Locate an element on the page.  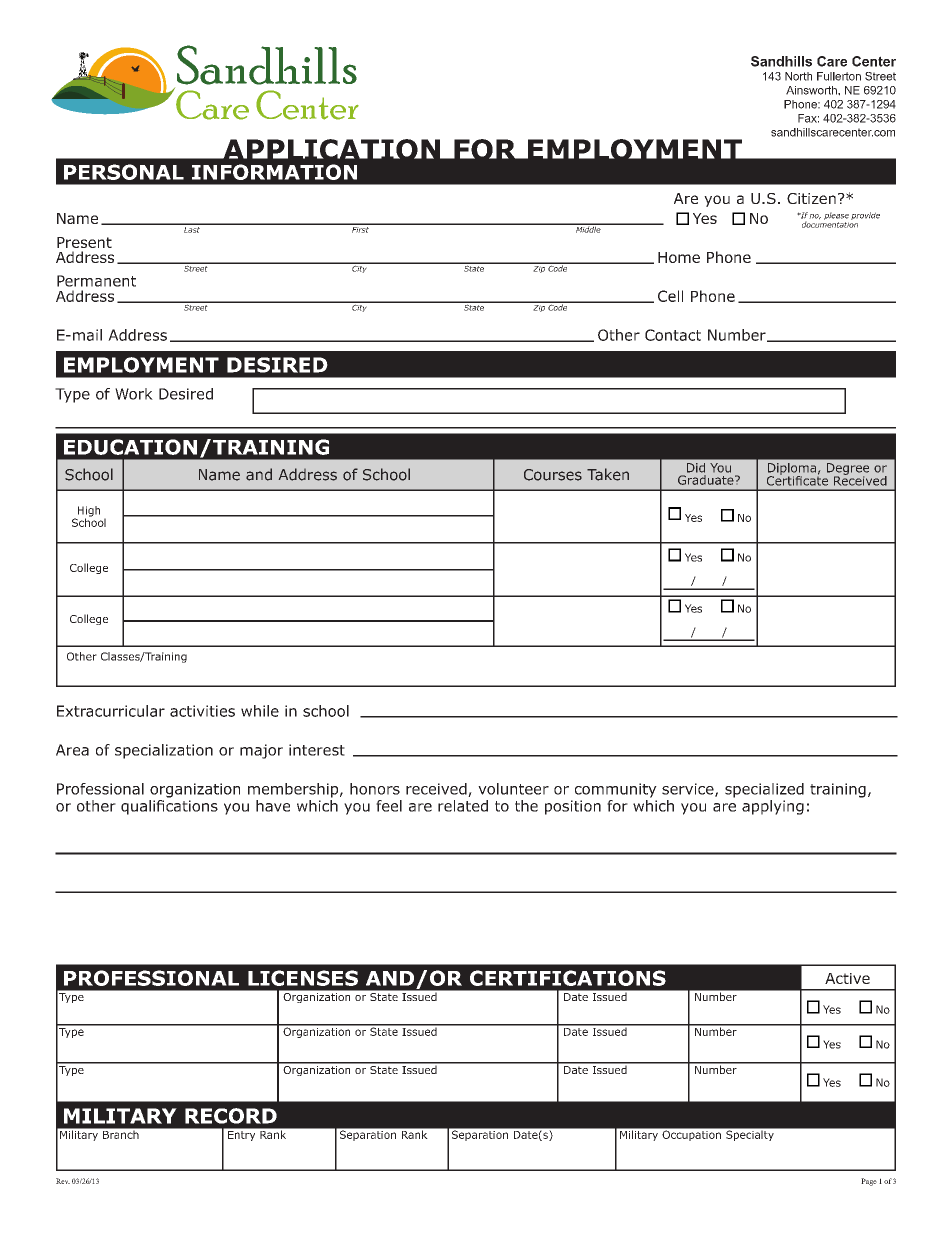
Ainsworth is located at coordinates (812, 90).
